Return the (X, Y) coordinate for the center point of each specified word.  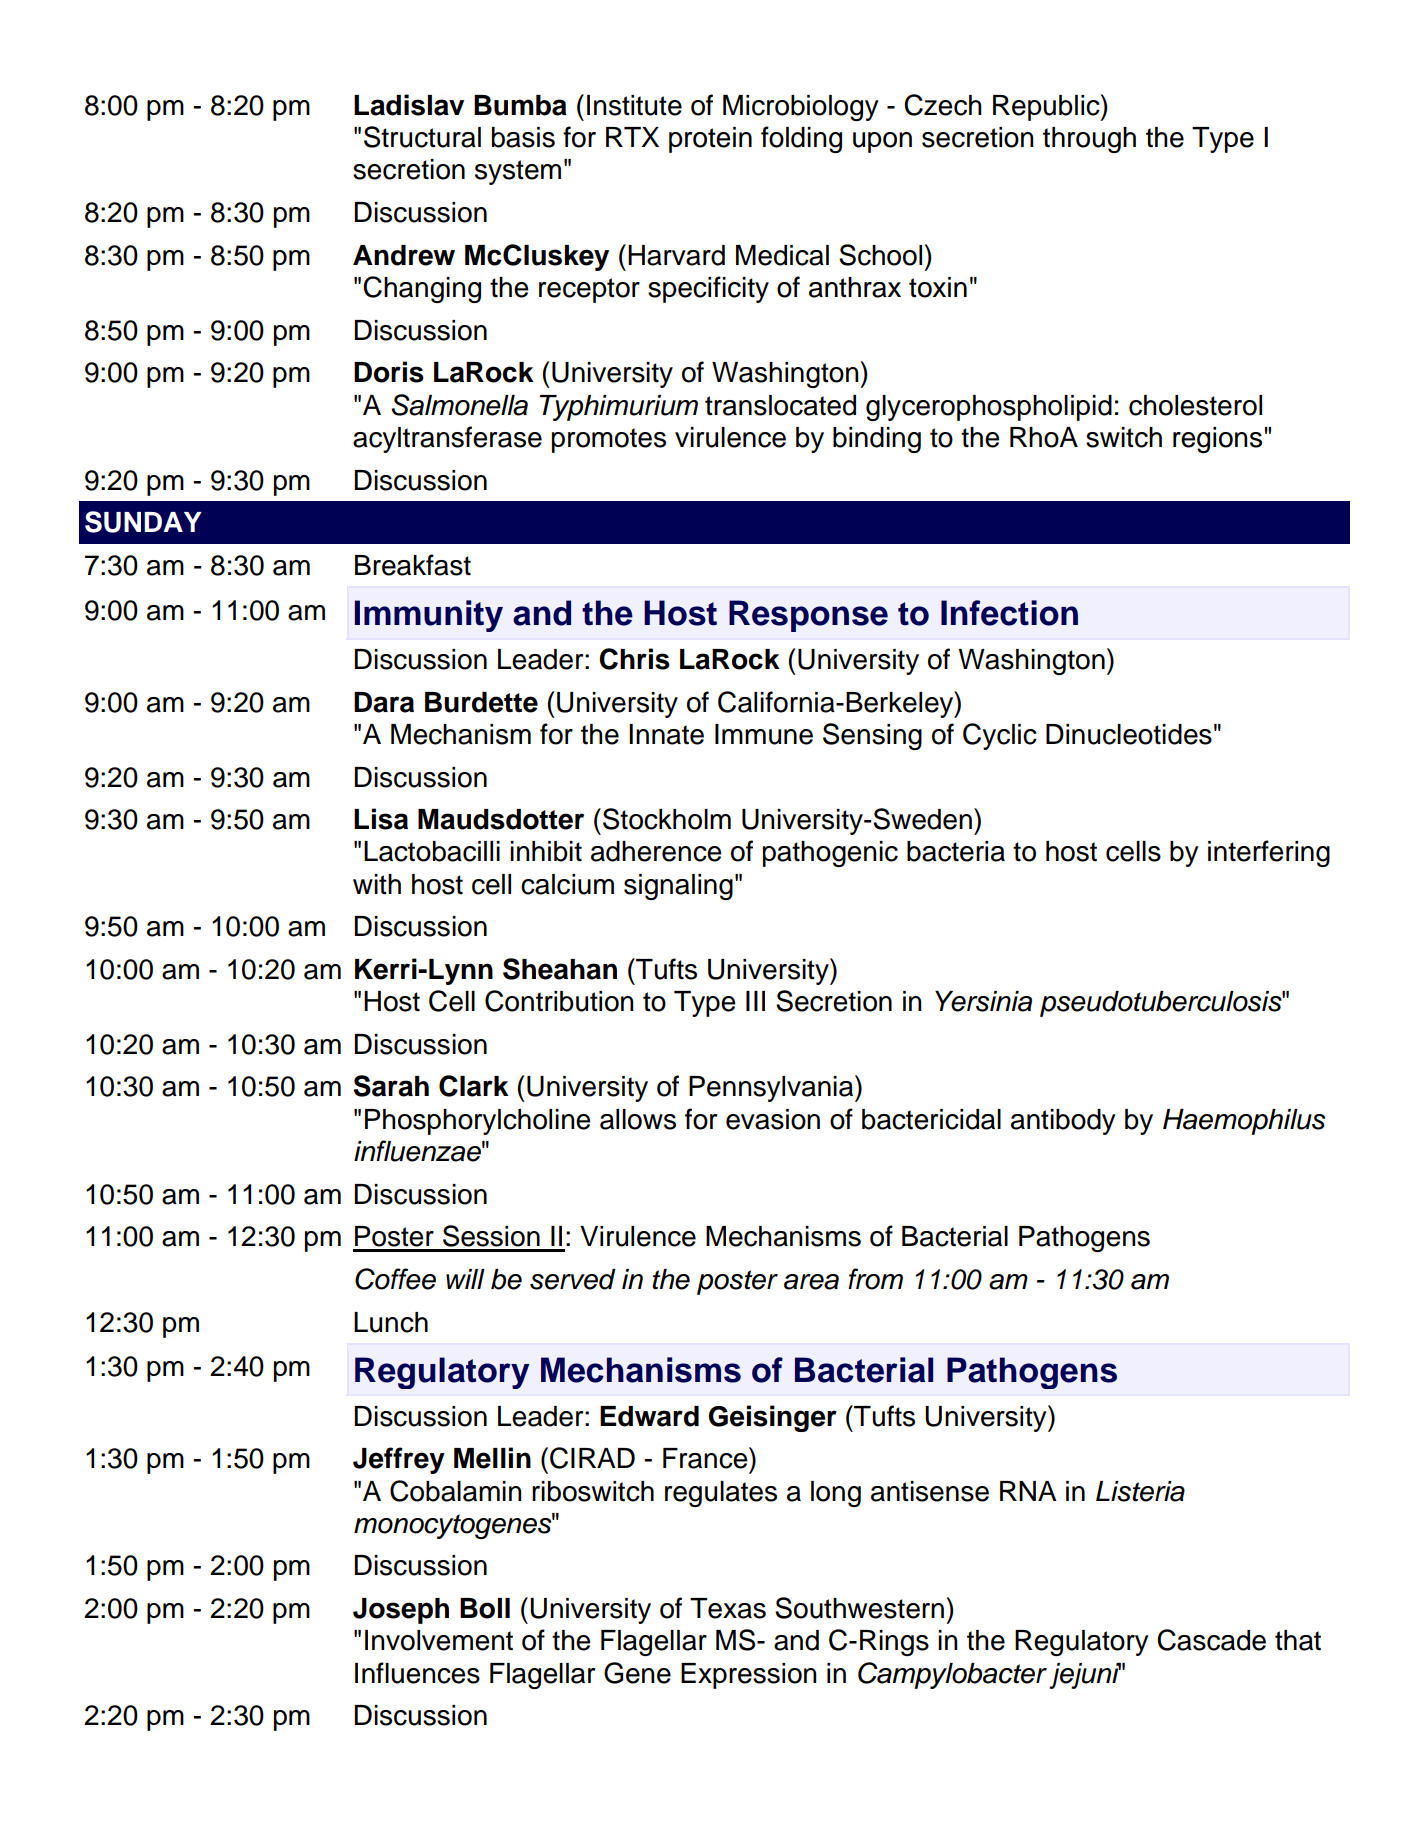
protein (710, 140)
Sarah (391, 1086)
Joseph (401, 1611)
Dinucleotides (1129, 734)
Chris (634, 659)
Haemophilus (1244, 1122)
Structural (422, 137)
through (1089, 140)
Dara (384, 702)
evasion (773, 1119)
